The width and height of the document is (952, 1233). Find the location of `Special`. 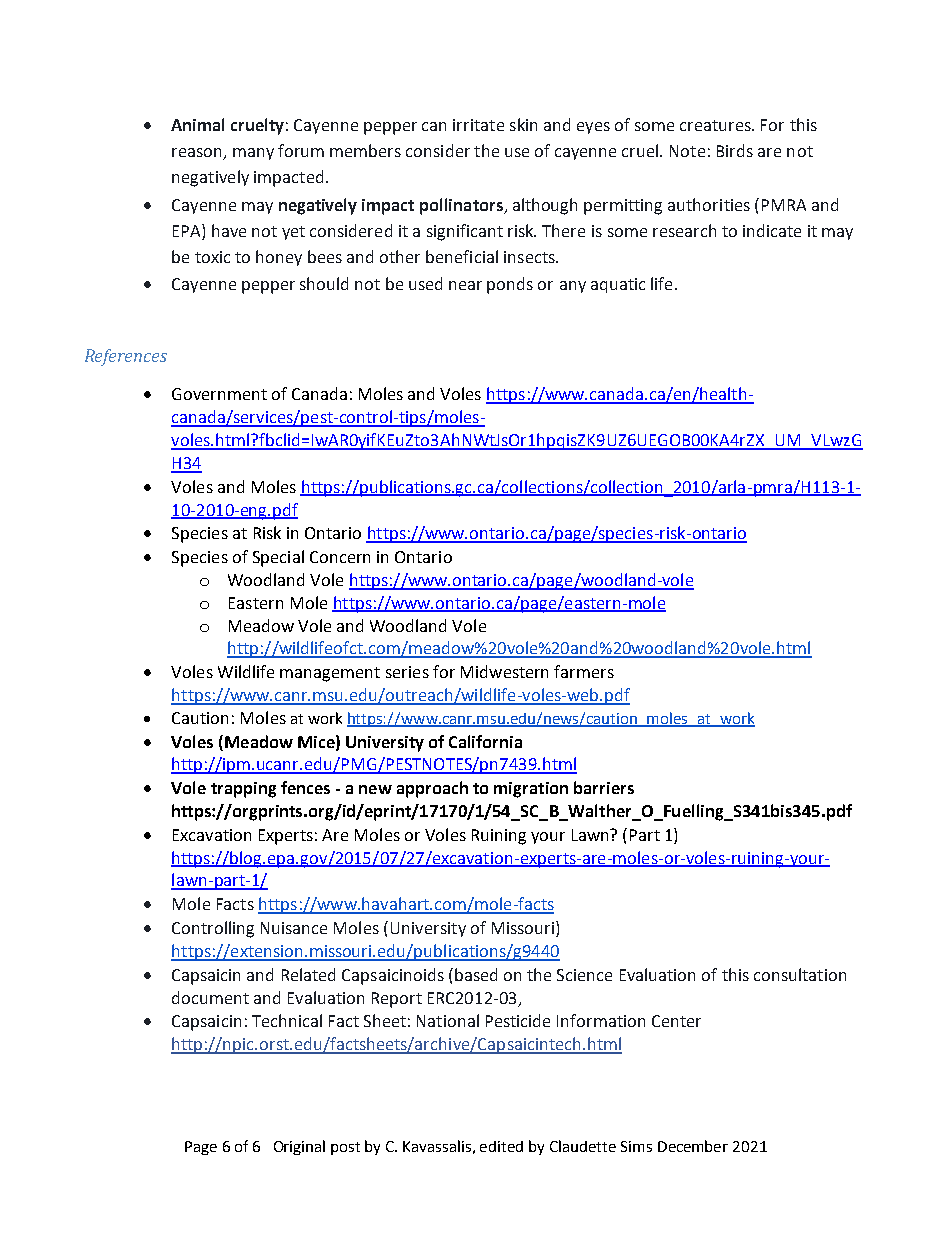

Special is located at coordinates (278, 558).
